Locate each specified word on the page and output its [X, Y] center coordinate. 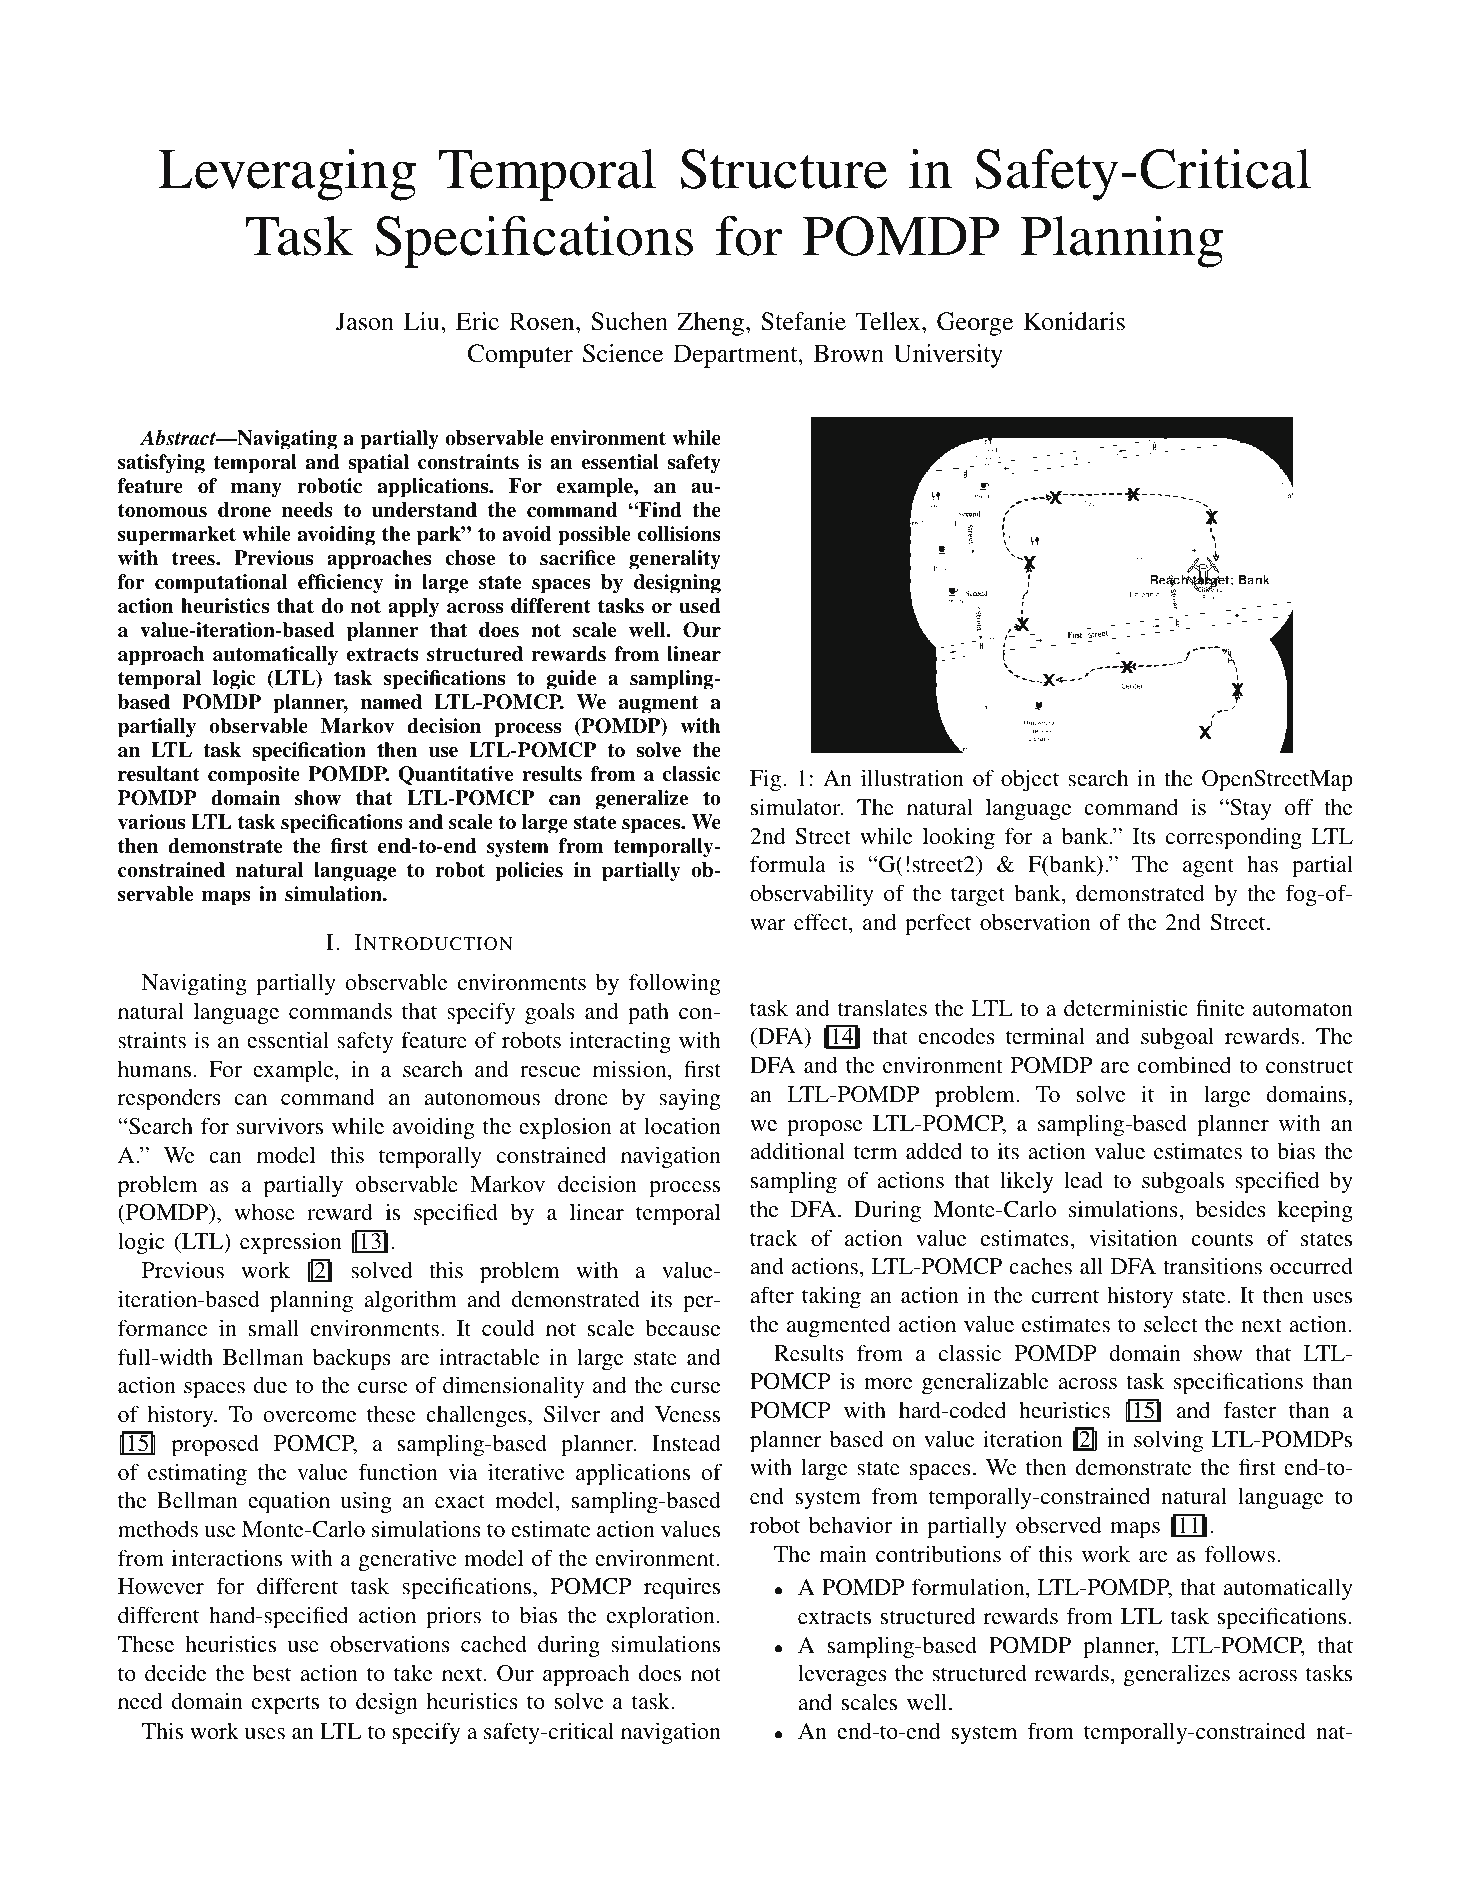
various [151, 822]
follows [1240, 1554]
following [674, 984]
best [272, 1673]
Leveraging [287, 174]
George [975, 324]
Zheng [710, 324]
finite [1220, 1007]
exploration [661, 1617]
